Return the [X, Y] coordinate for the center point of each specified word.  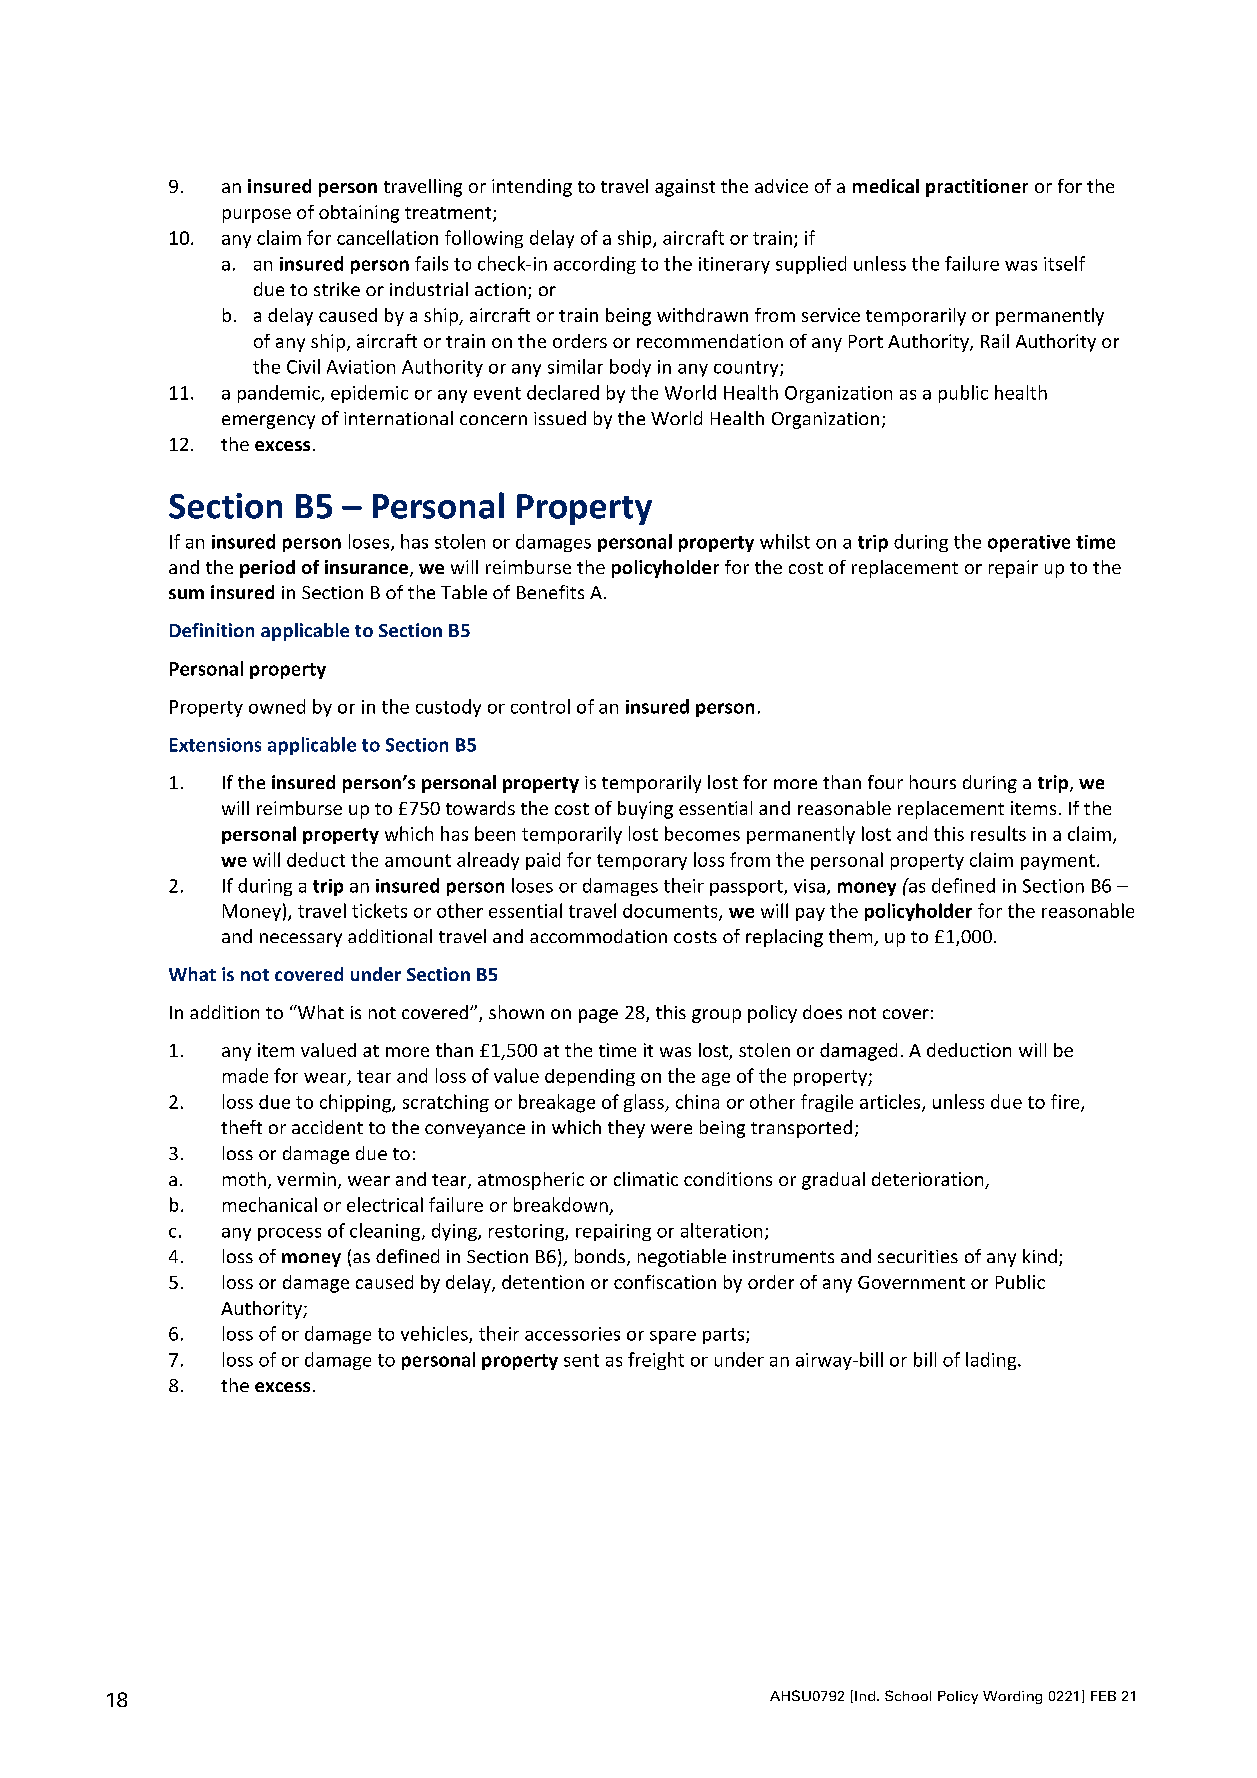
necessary [301, 940]
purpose [257, 216]
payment [1058, 862]
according [595, 265]
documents [671, 912]
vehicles [435, 1334]
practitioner [977, 188]
